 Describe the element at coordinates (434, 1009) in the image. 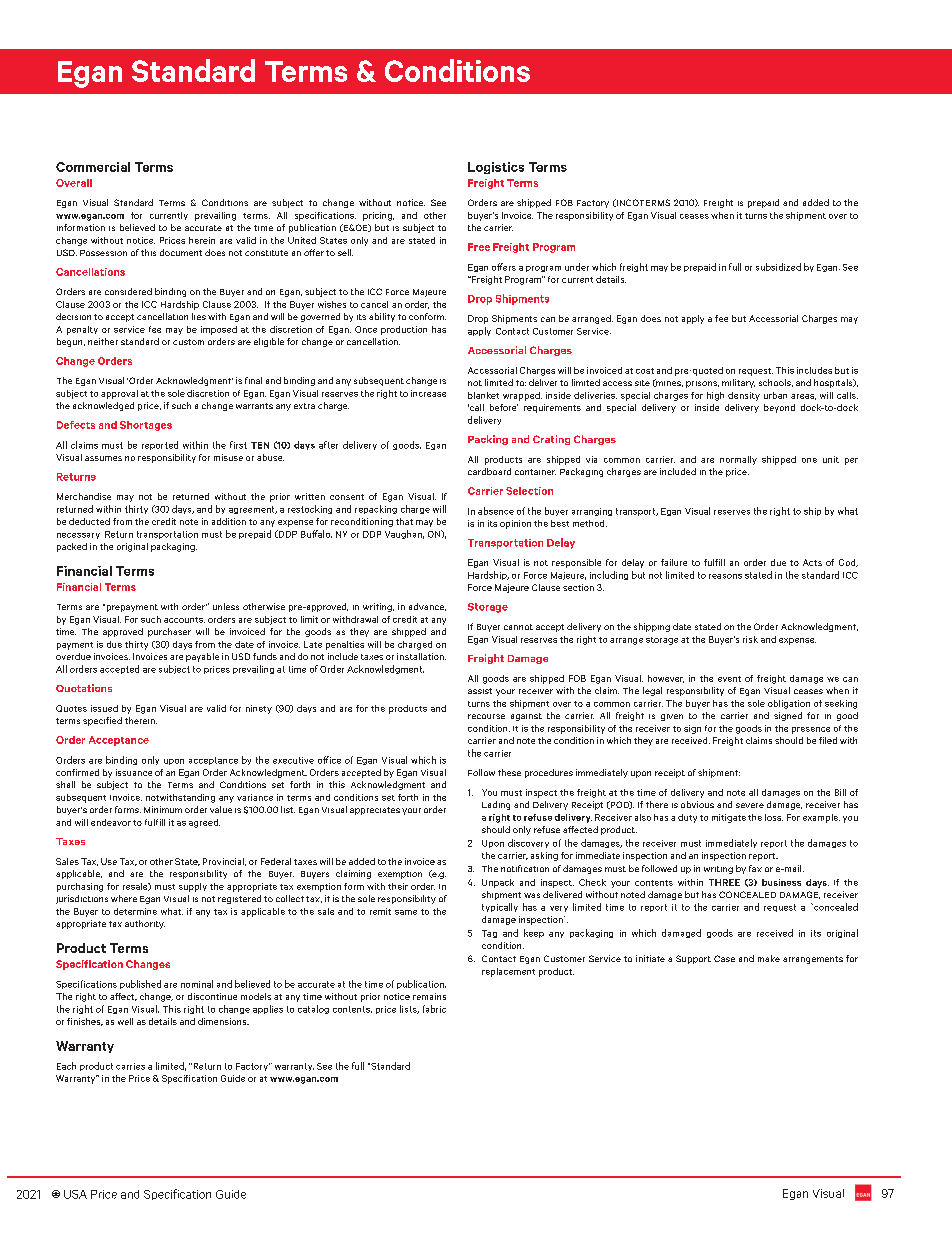

I see `fabric` at that location.
